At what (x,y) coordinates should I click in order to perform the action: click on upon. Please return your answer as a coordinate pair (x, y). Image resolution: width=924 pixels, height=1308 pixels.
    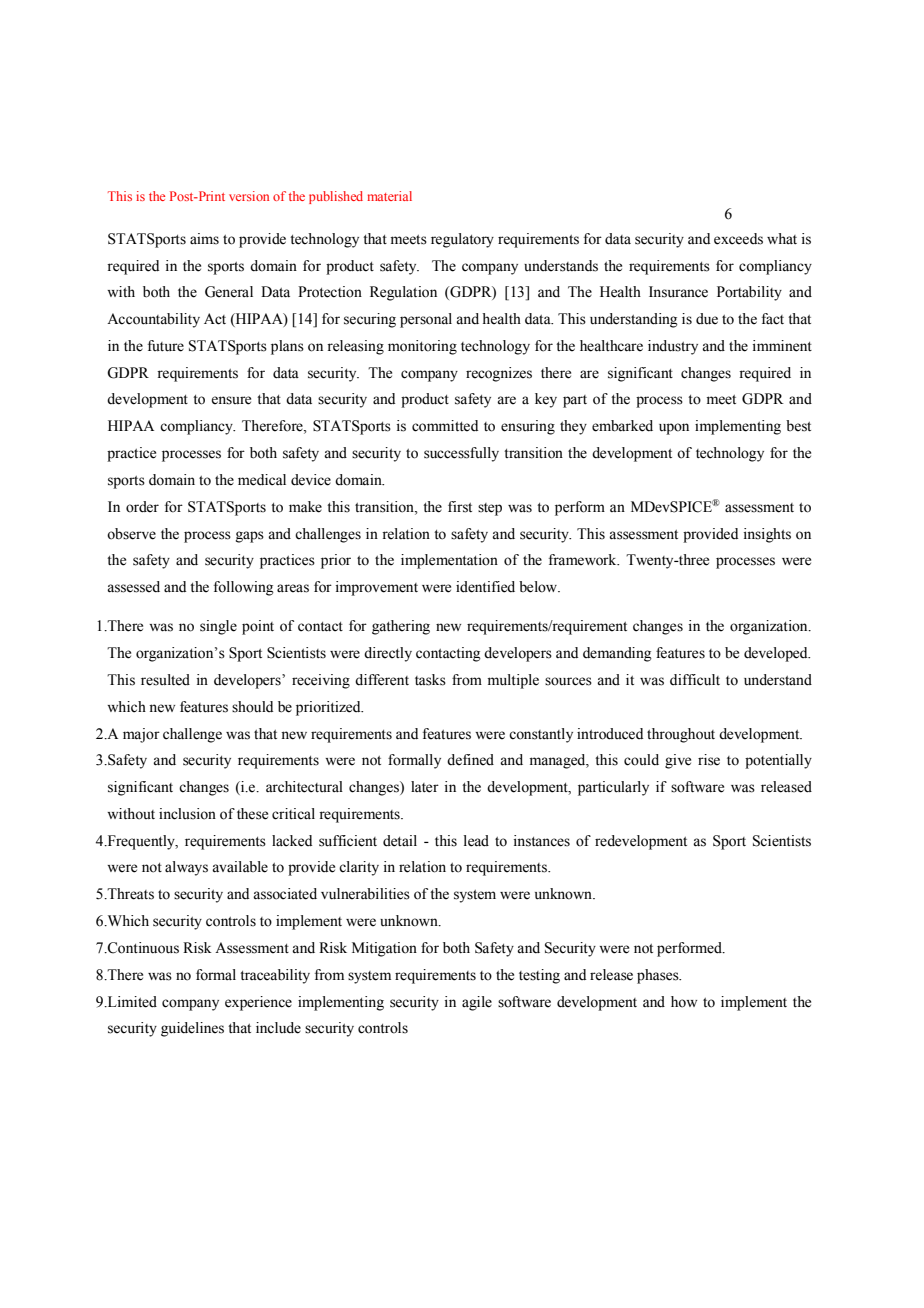
    Looking at the image, I should click on (674, 429).
